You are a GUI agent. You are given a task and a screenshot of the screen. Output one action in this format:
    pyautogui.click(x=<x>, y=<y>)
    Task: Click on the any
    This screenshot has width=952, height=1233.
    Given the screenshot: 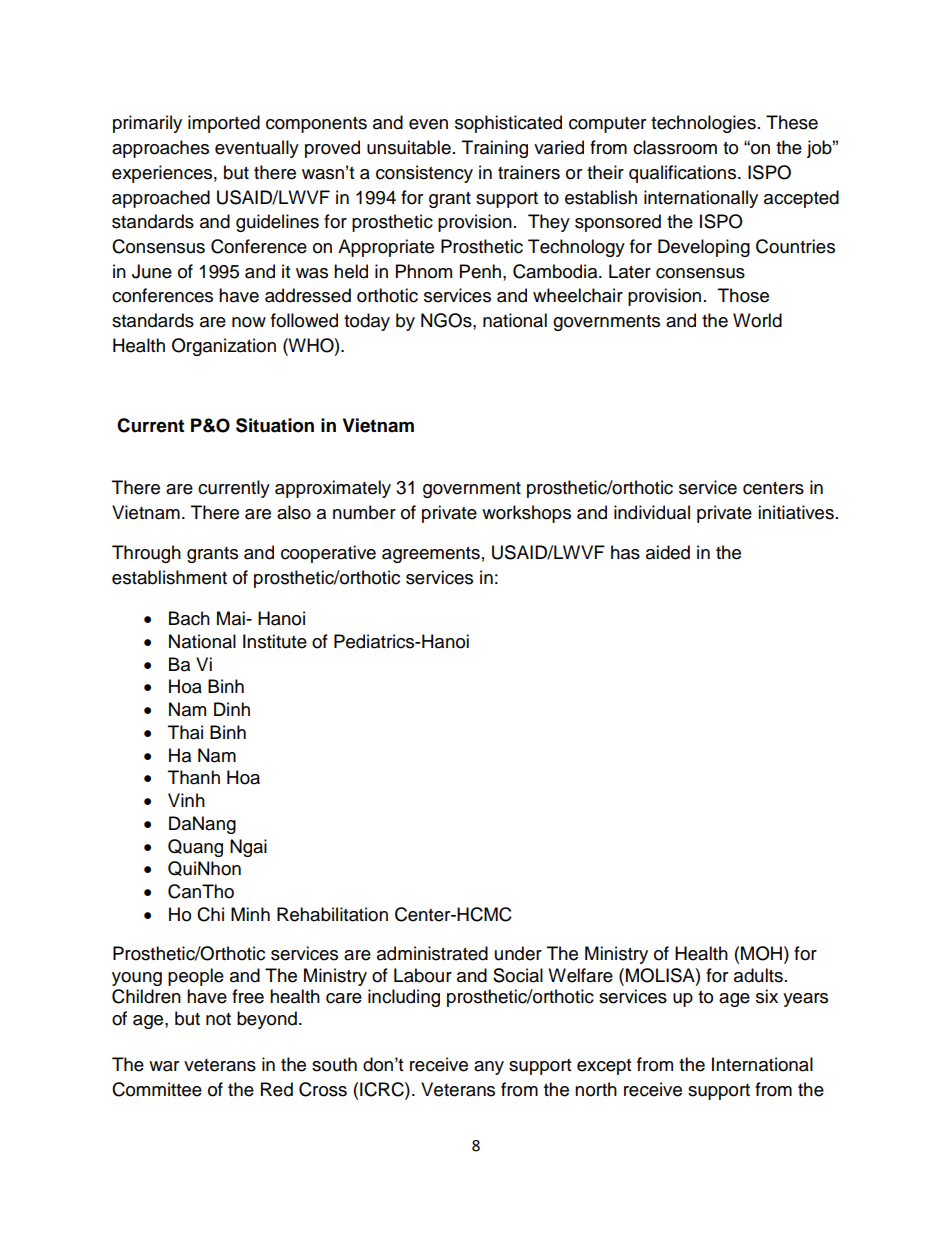 What is the action you would take?
    pyautogui.click(x=489, y=1068)
